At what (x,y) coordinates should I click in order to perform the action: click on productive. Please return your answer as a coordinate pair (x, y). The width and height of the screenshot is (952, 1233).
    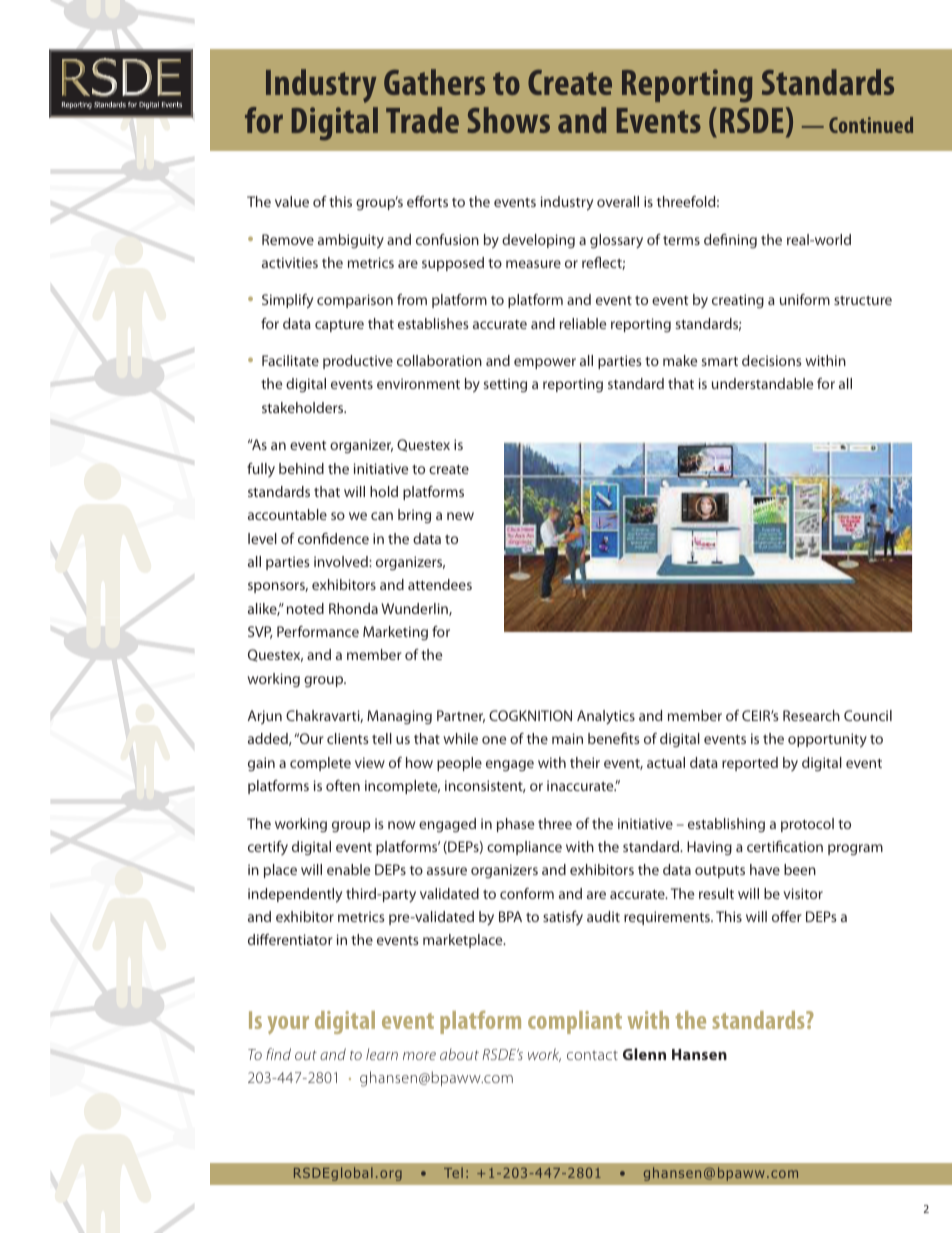
    Looking at the image, I should click on (358, 362).
